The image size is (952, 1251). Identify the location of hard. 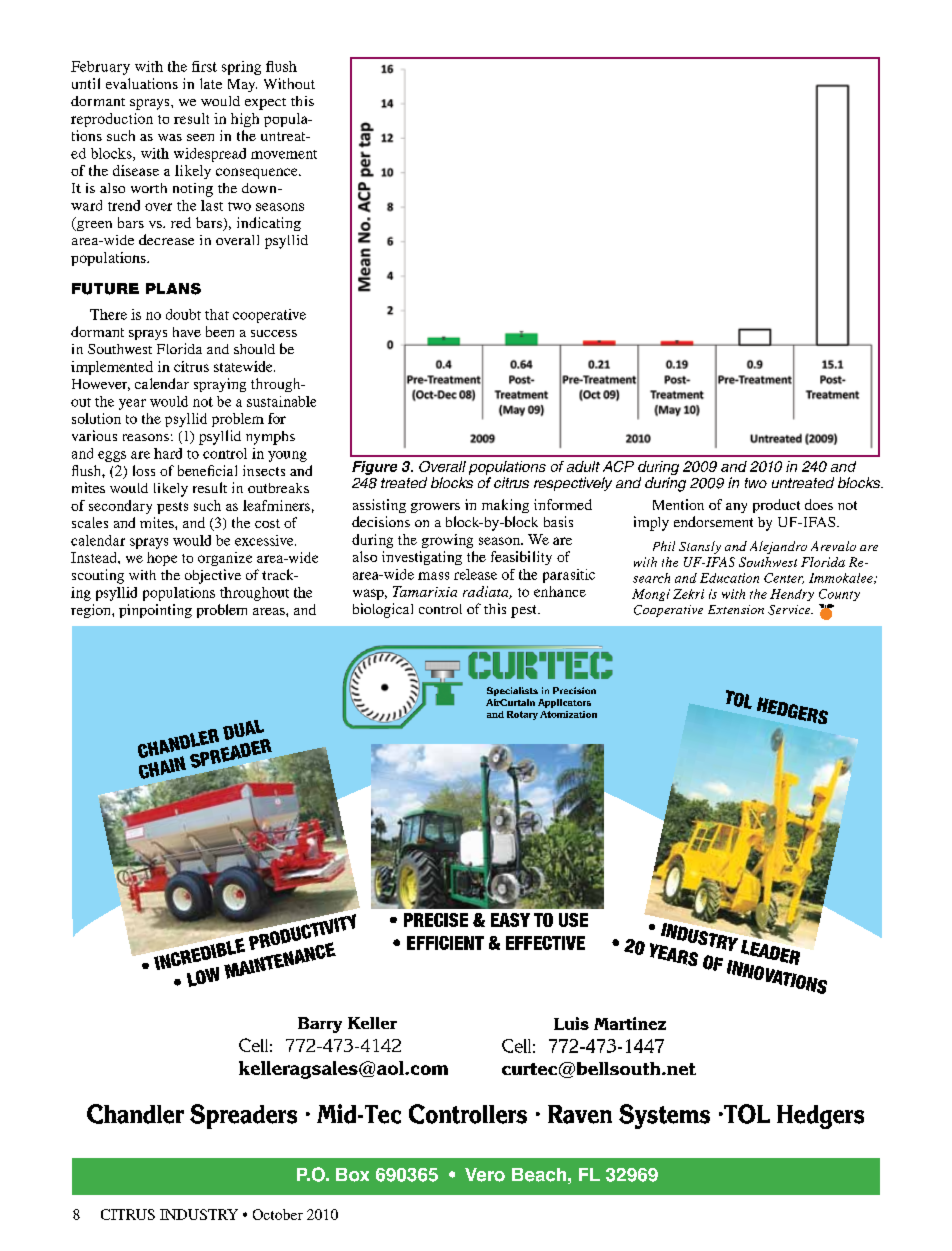
(168, 453).
